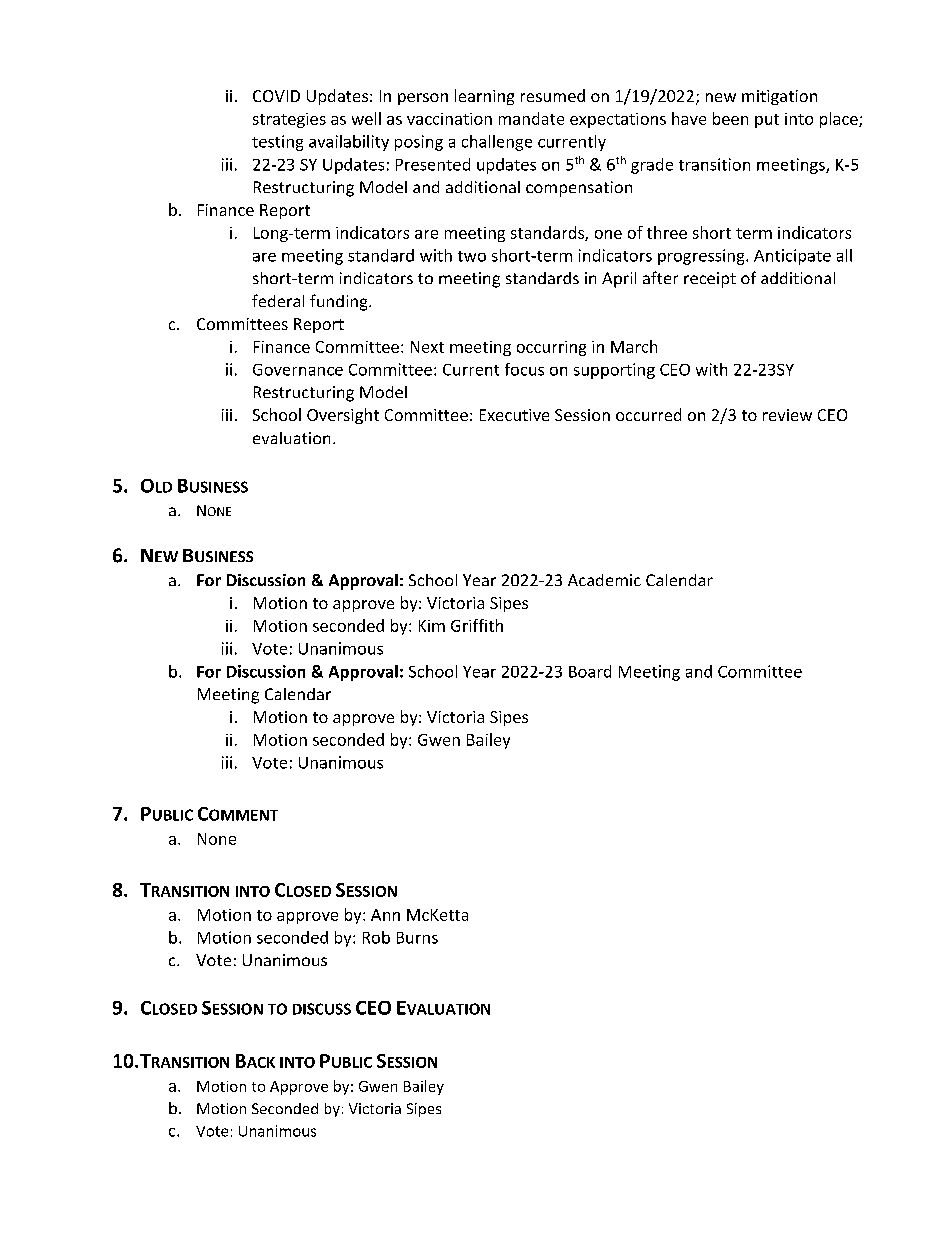  I want to click on receipt, so click(710, 280).
